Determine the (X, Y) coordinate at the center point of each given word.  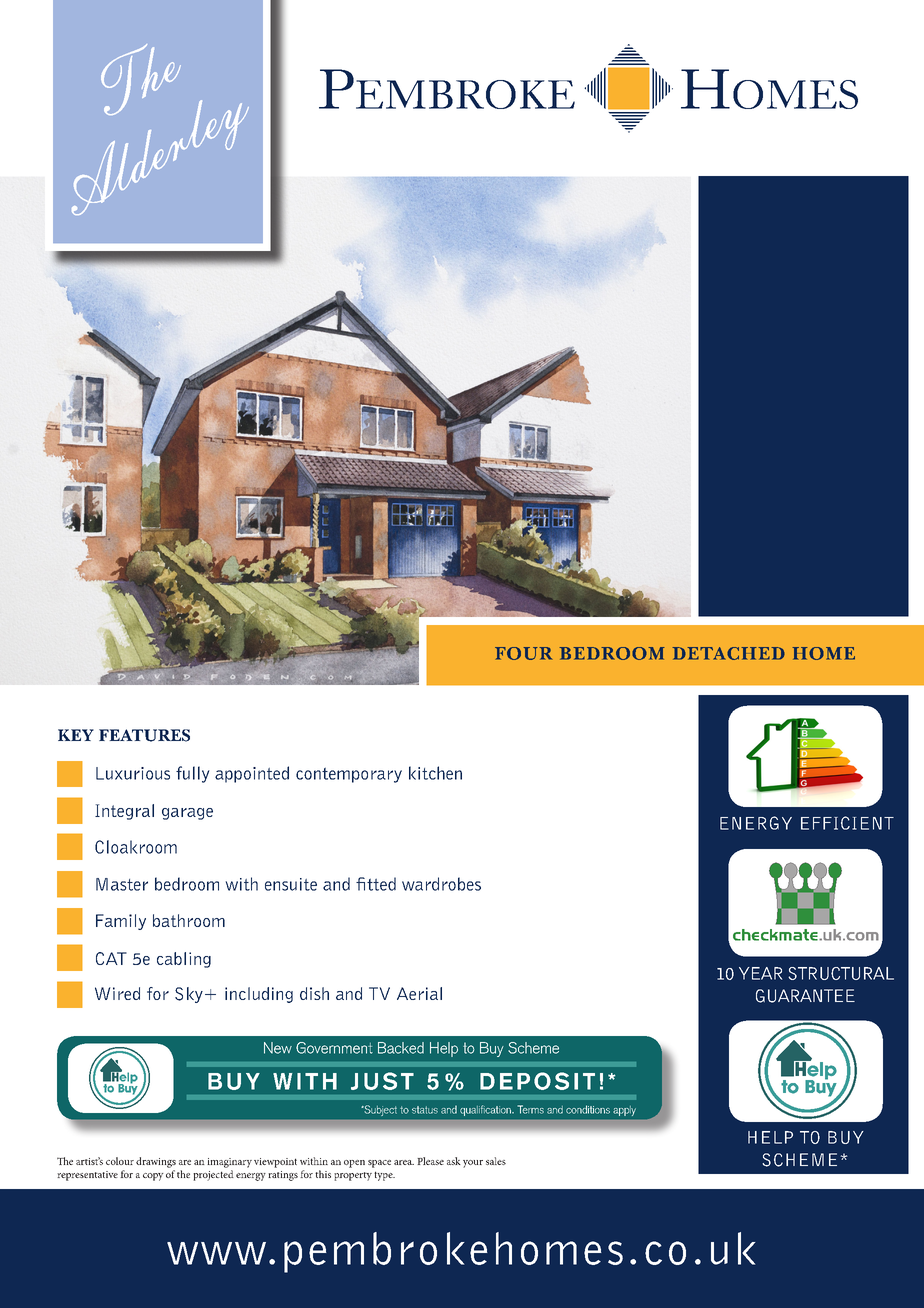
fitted (376, 884)
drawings (156, 1162)
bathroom (189, 920)
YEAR (761, 973)
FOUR (524, 653)
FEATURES (144, 735)
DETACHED (728, 653)
